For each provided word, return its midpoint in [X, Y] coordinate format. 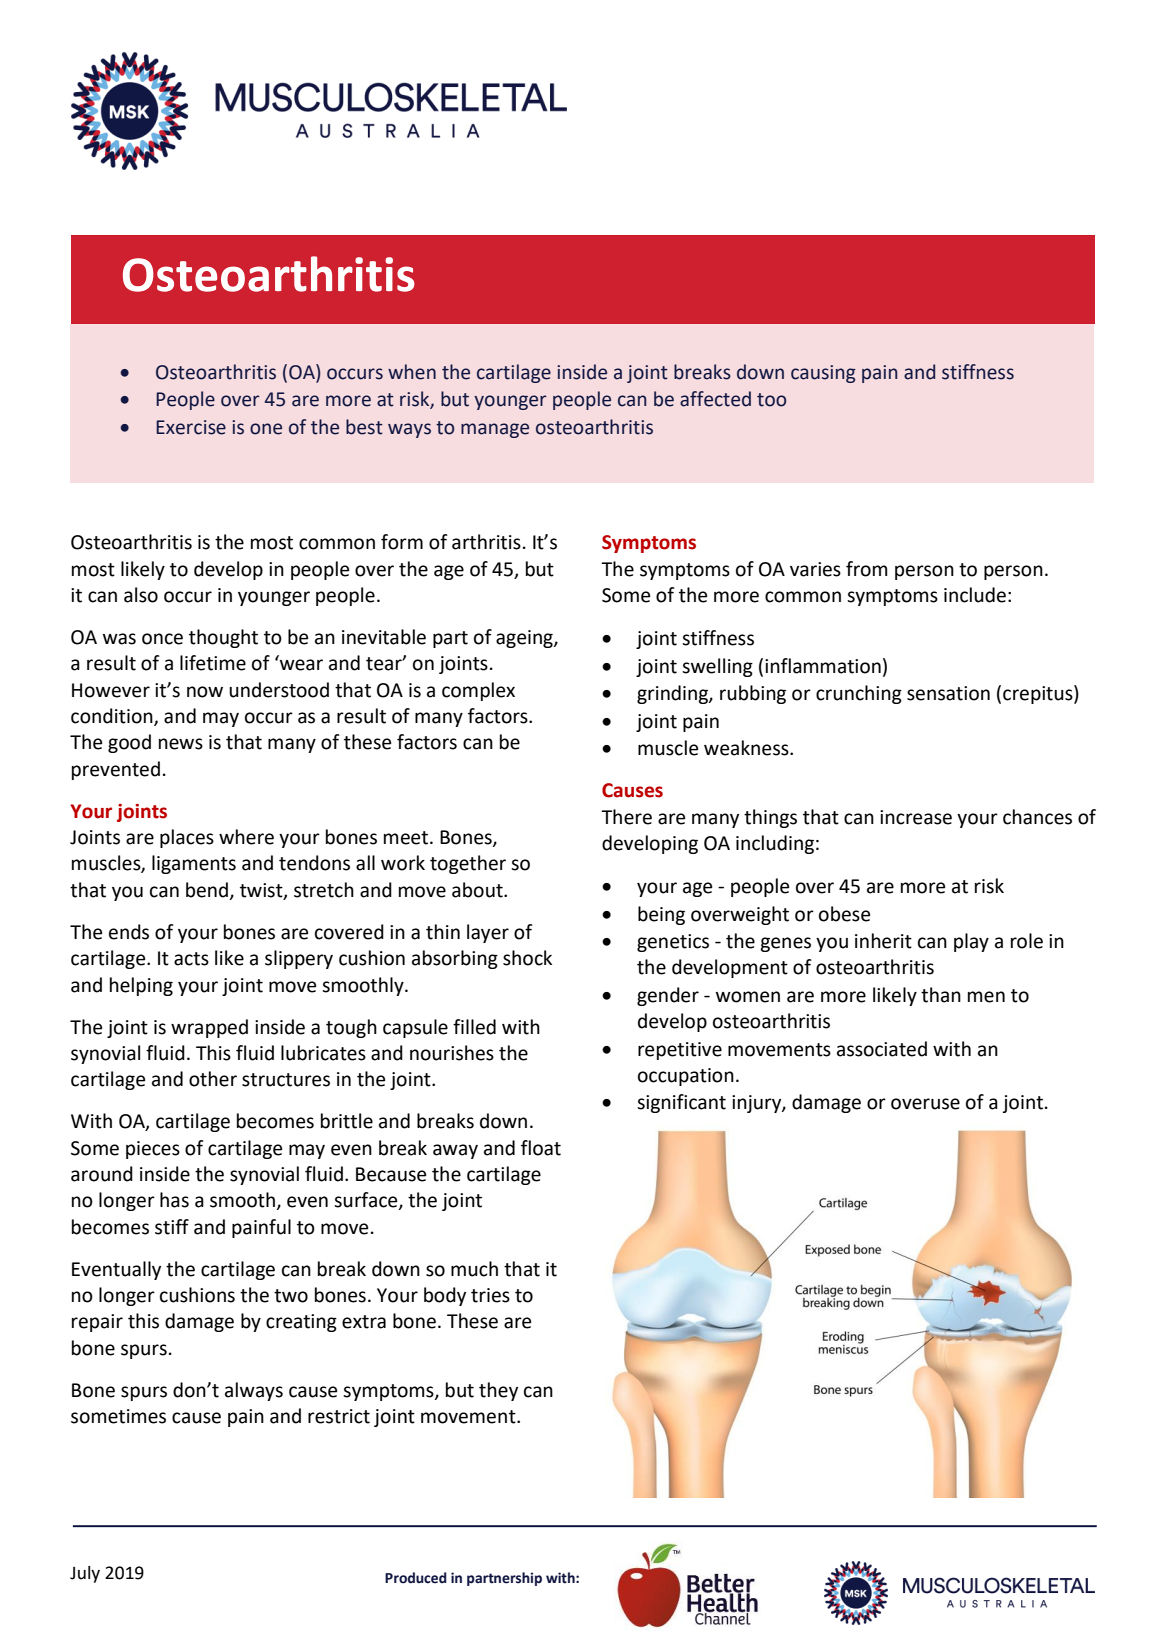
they [498, 1391]
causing [823, 374]
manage [495, 430]
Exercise [191, 427]
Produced [416, 1578]
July [85, 1574]
